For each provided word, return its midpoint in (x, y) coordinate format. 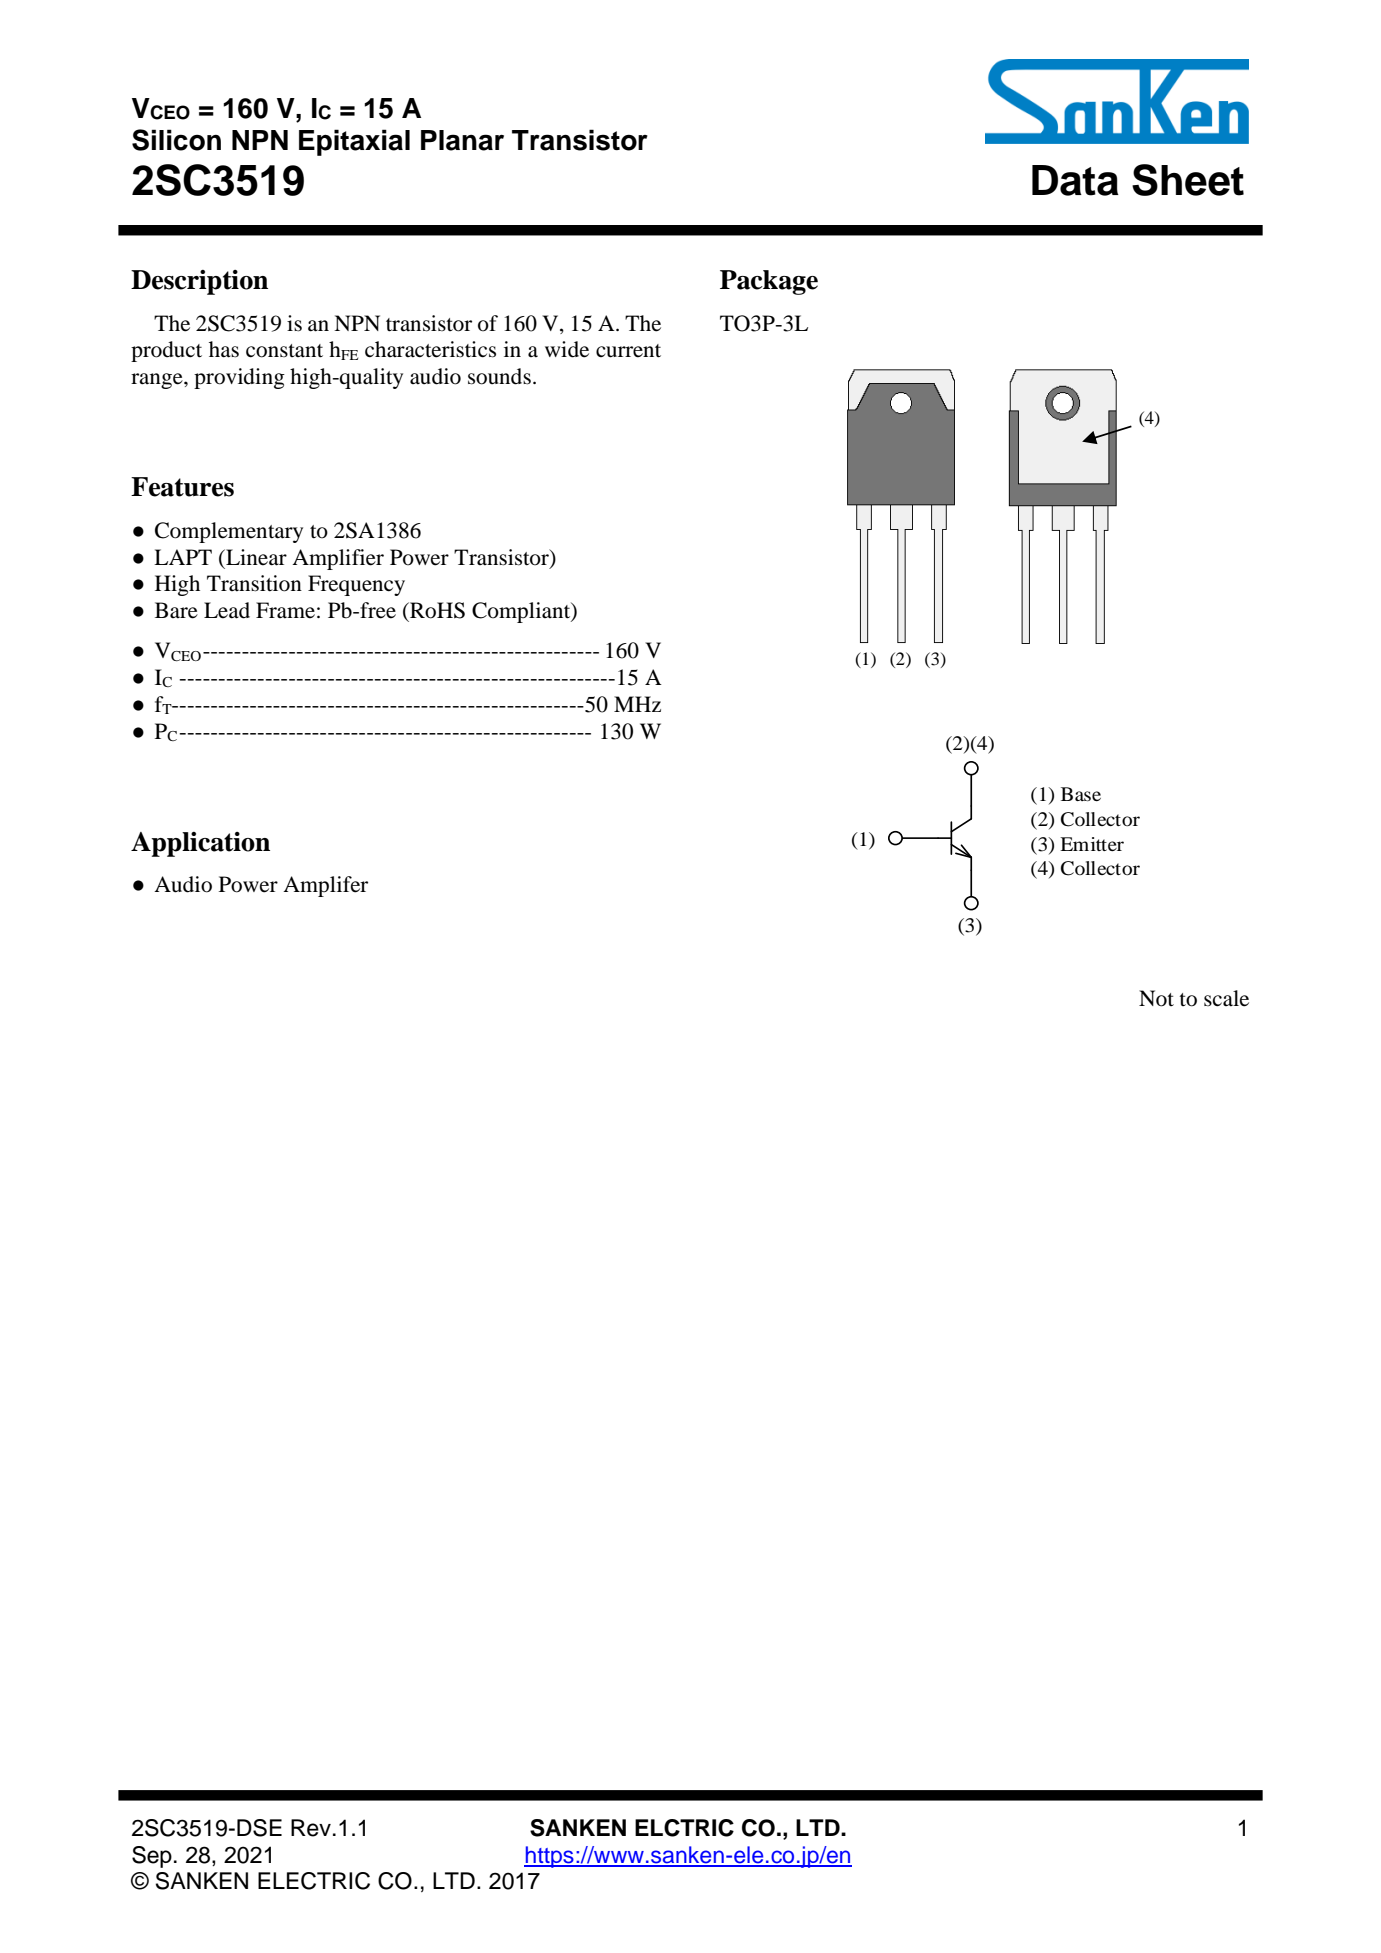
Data (1075, 180)
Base (1081, 794)
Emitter (1092, 844)
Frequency (356, 585)
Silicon (176, 140)
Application (200, 844)
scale (1226, 998)
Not (1156, 998)
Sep (152, 1857)
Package (769, 282)
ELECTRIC (314, 1881)
